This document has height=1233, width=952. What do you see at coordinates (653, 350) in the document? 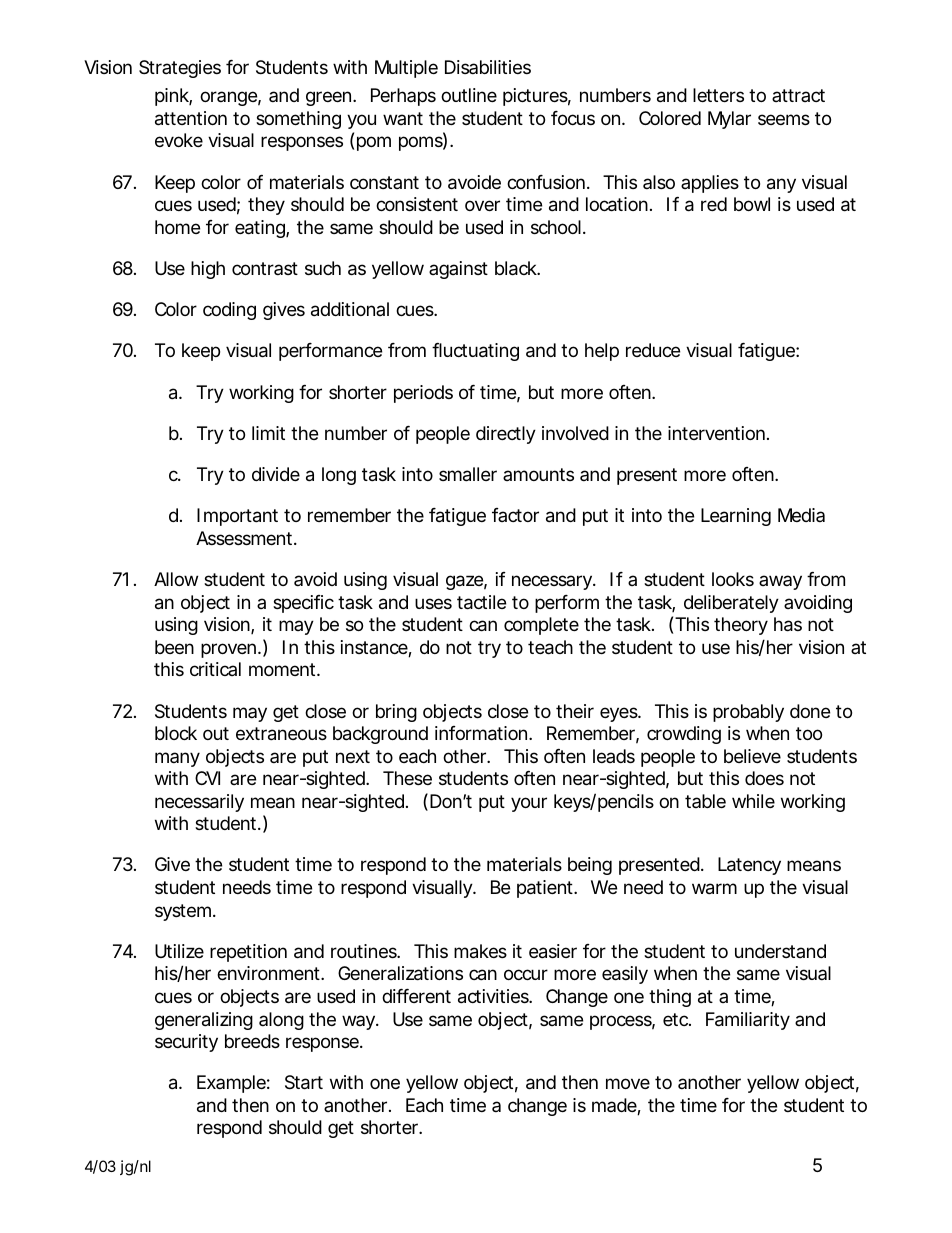
I see `reduce` at bounding box center [653, 350].
